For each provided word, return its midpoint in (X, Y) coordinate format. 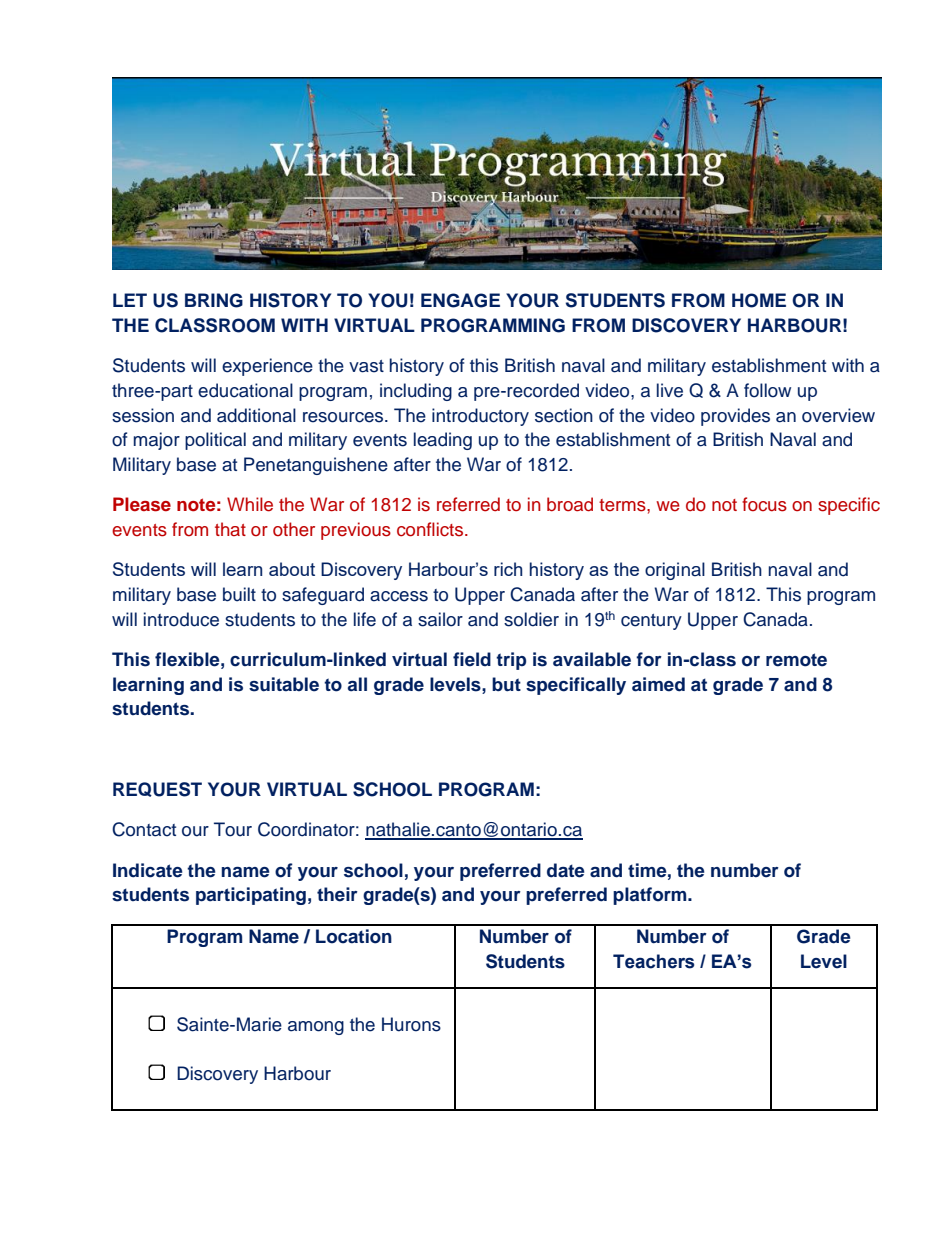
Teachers (653, 961)
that (230, 529)
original (675, 571)
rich (508, 569)
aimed (658, 684)
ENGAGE (460, 300)
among (316, 1028)
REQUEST (157, 789)
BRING (214, 300)
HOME (759, 300)
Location (354, 936)
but (506, 684)
